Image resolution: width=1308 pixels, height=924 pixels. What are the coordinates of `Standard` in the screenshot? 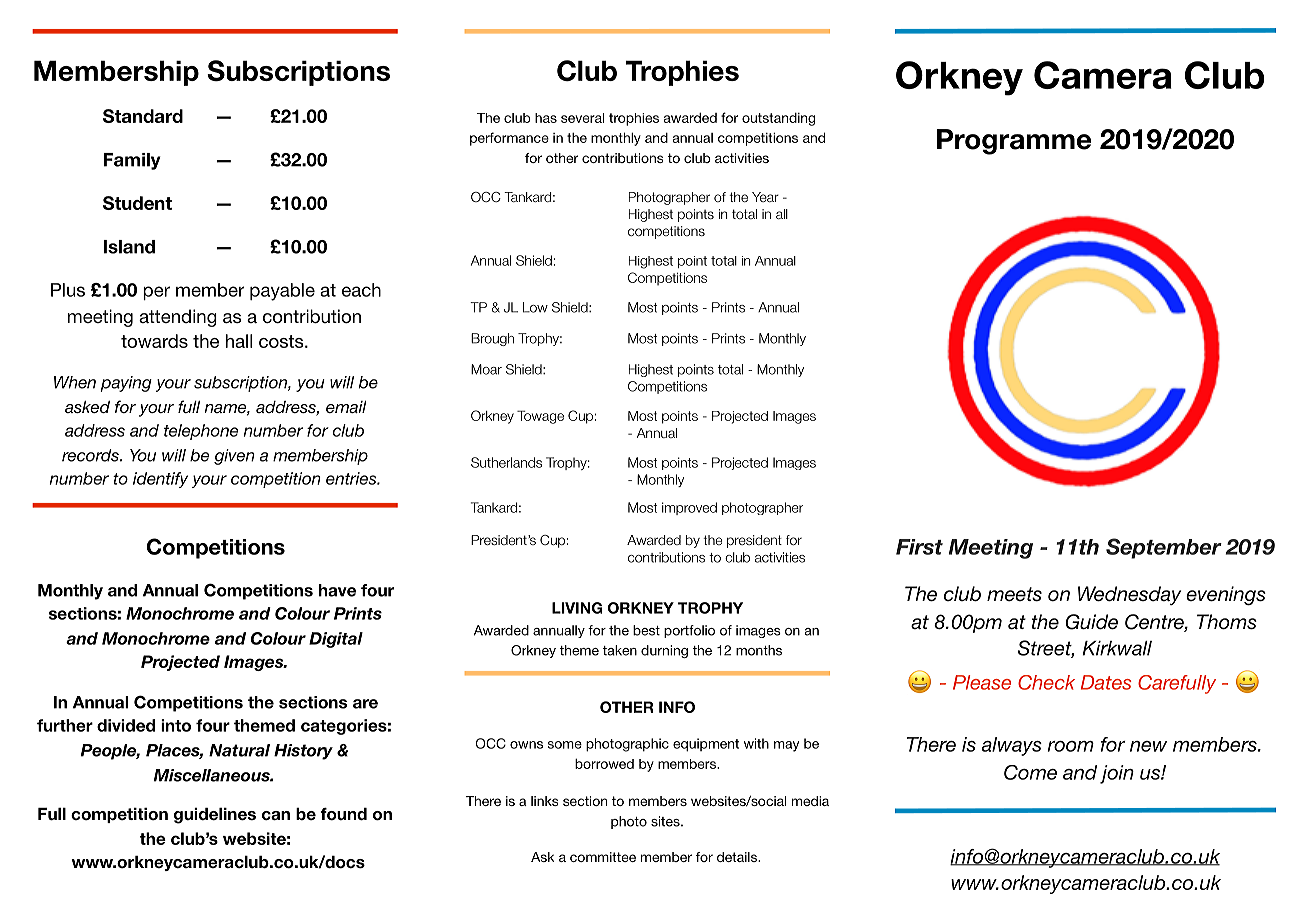 It's located at (143, 116).
